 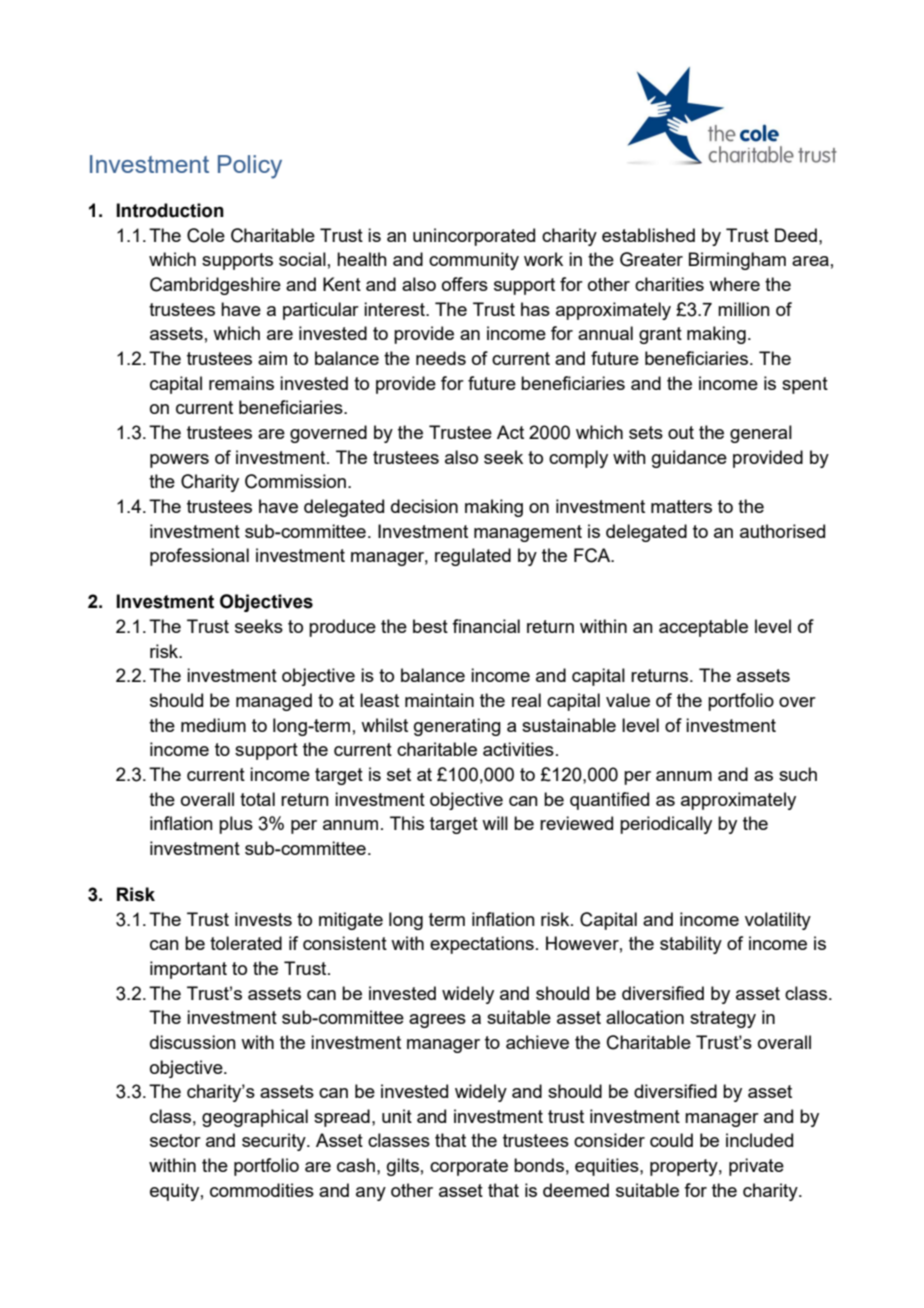 What do you see at coordinates (262, 1190) in the image?
I see `commodities` at bounding box center [262, 1190].
